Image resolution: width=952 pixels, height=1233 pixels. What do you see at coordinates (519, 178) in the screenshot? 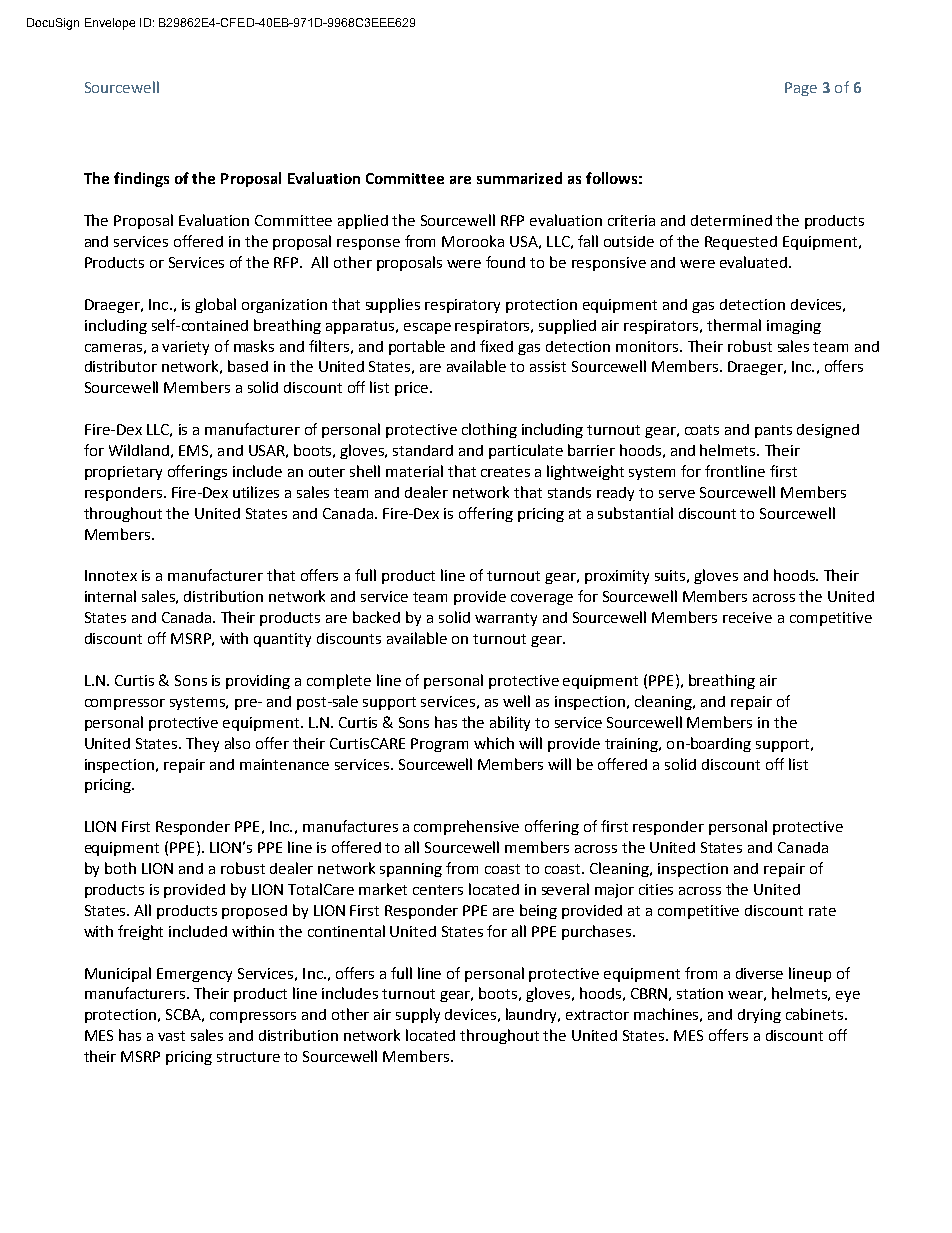
I see `summarized` at bounding box center [519, 178].
